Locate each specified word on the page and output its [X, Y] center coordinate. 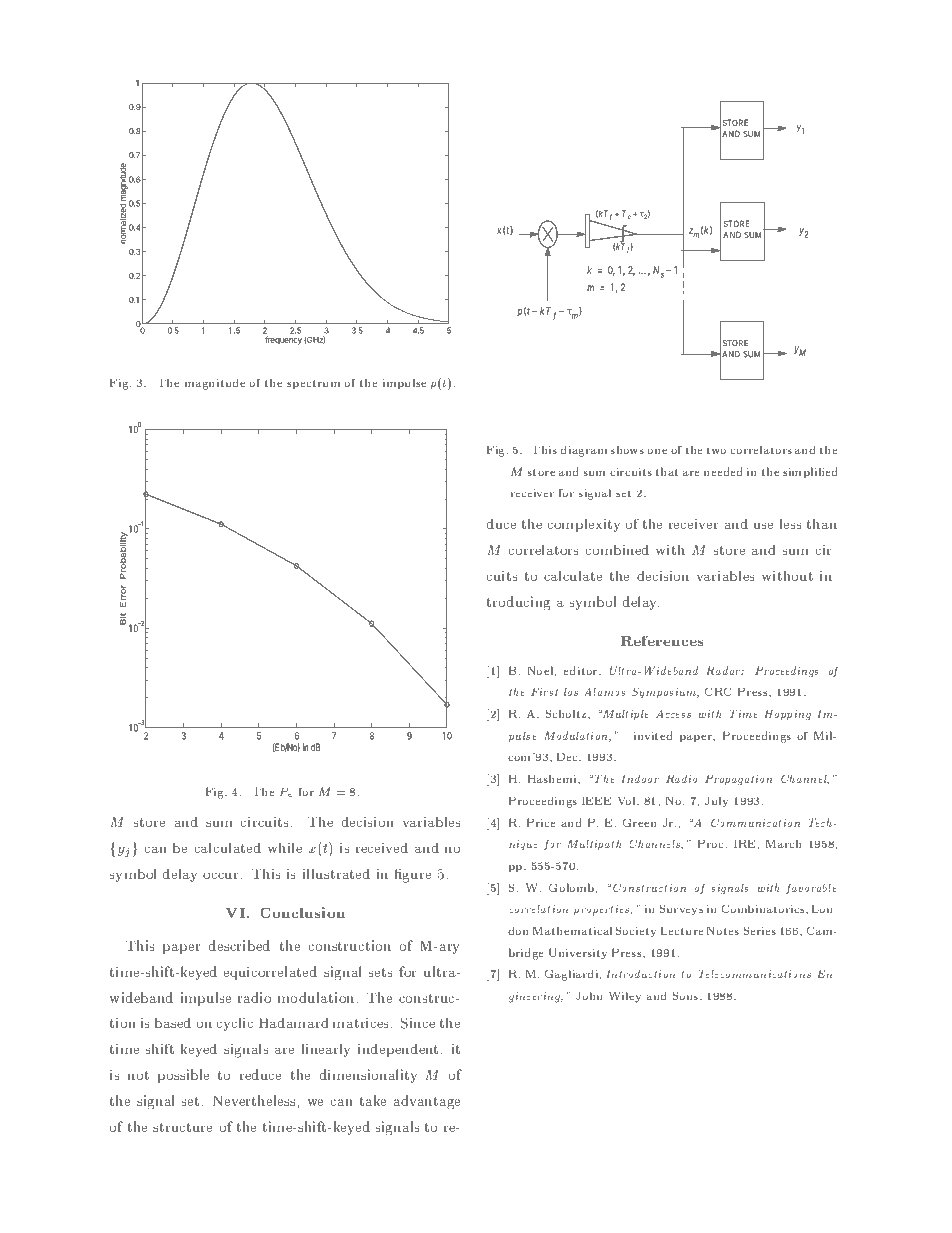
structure [182, 1127]
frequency [283, 340]
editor [582, 670]
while [285, 848]
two [716, 450]
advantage [427, 1102]
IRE [745, 844]
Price [541, 822]
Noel [540, 670]
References [662, 640]
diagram [584, 451]
